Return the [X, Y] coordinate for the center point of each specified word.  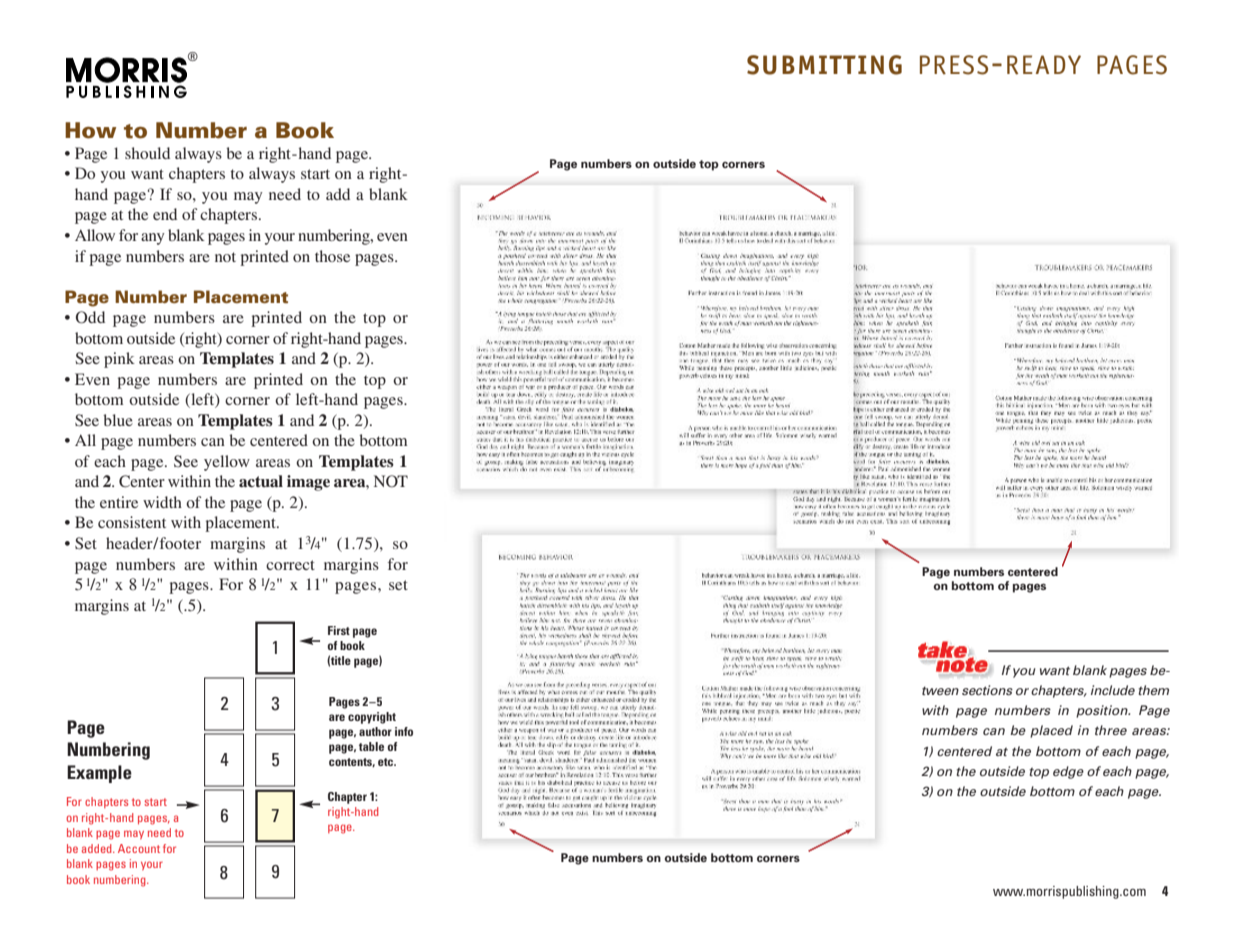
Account [139, 848]
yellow [227, 463]
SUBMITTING [824, 65]
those [332, 256]
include [1113, 690]
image [308, 483]
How [90, 130]
